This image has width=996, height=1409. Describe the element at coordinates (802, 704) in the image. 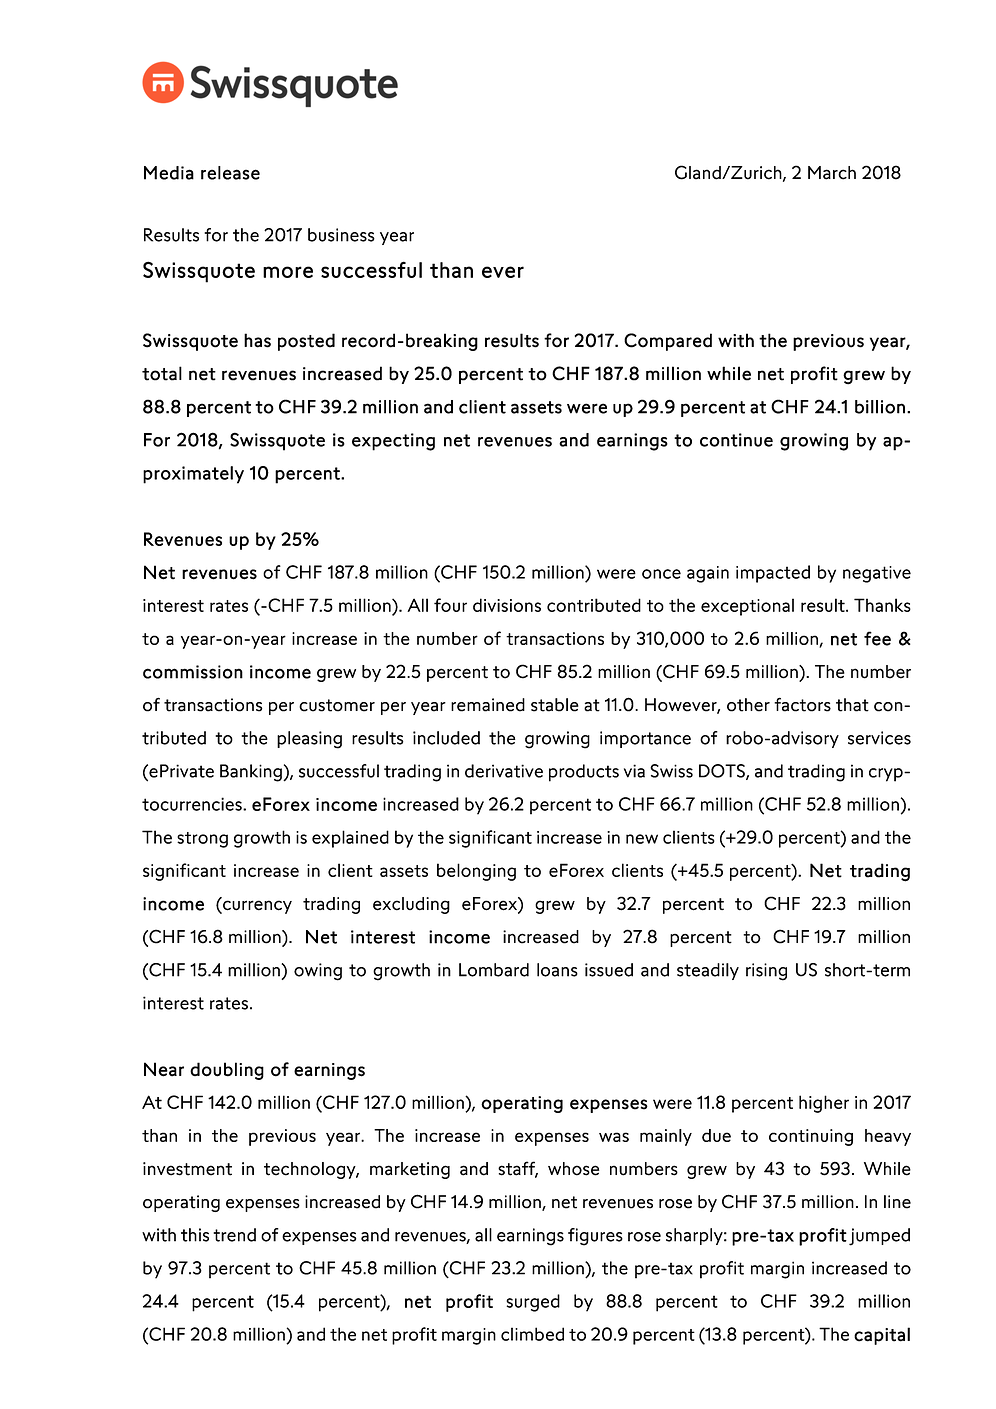

I see `factors` at that location.
